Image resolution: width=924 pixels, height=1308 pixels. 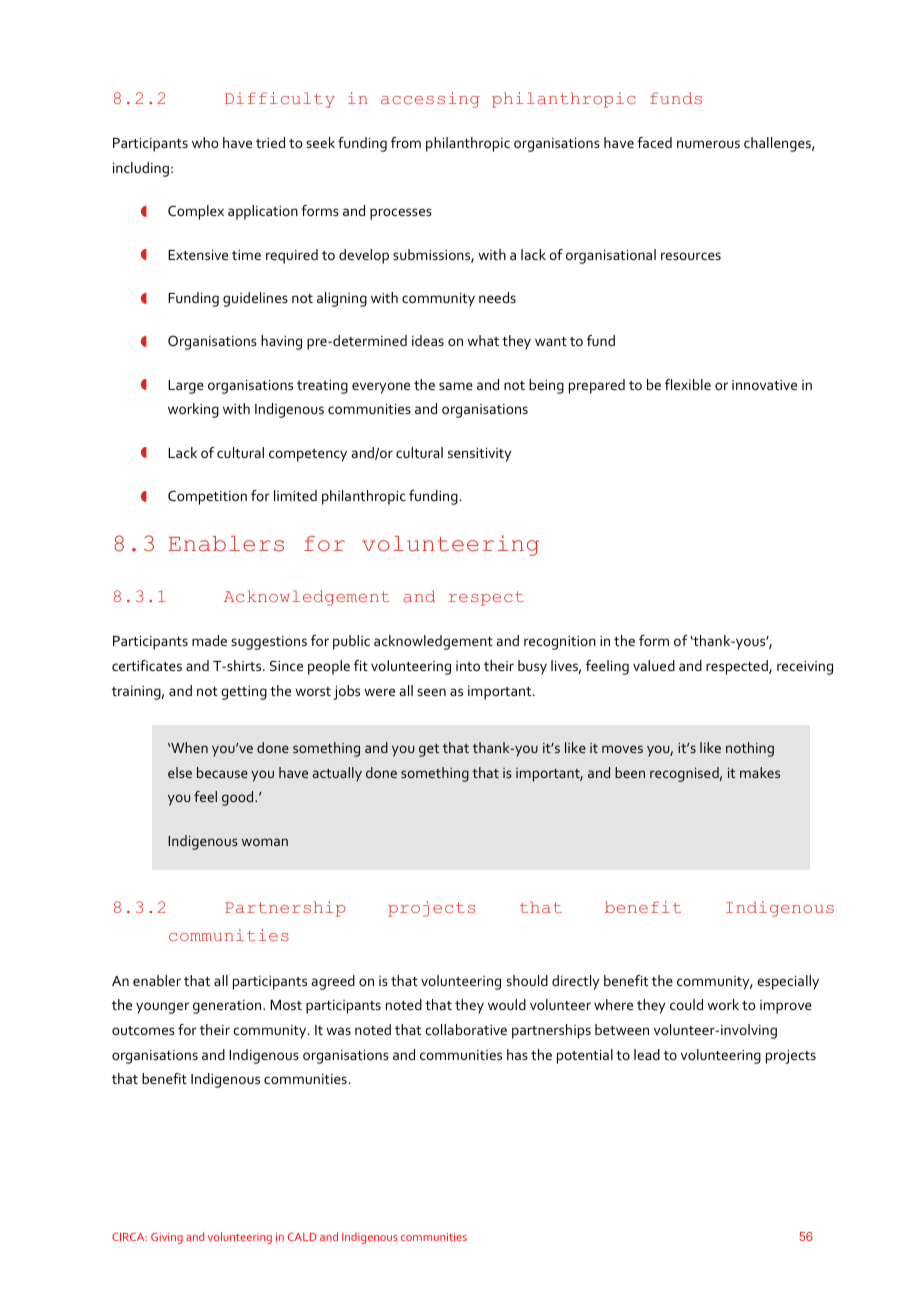 I want to click on who, so click(x=205, y=142).
